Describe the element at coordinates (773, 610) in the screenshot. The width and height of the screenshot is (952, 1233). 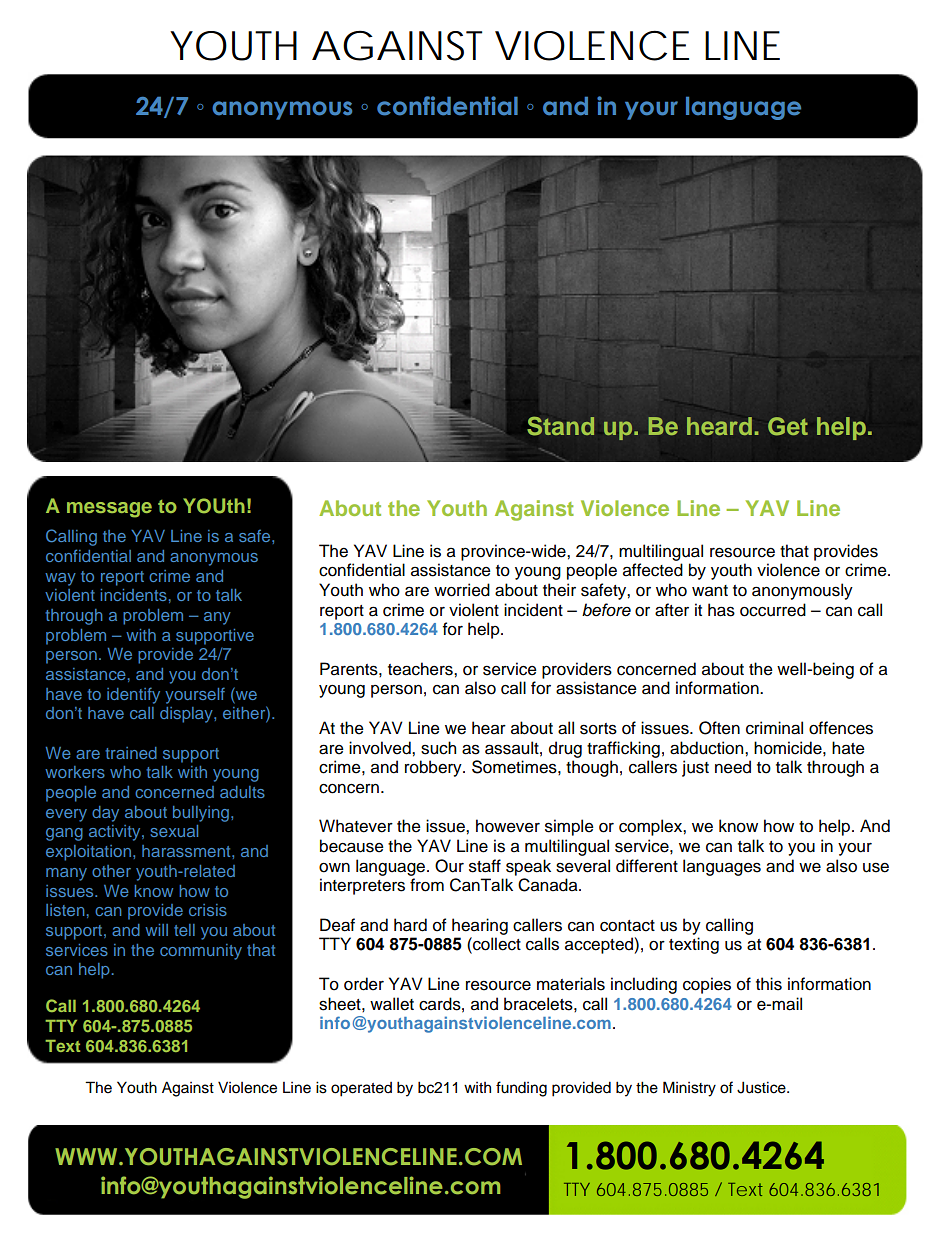
I see `occurred` at that location.
